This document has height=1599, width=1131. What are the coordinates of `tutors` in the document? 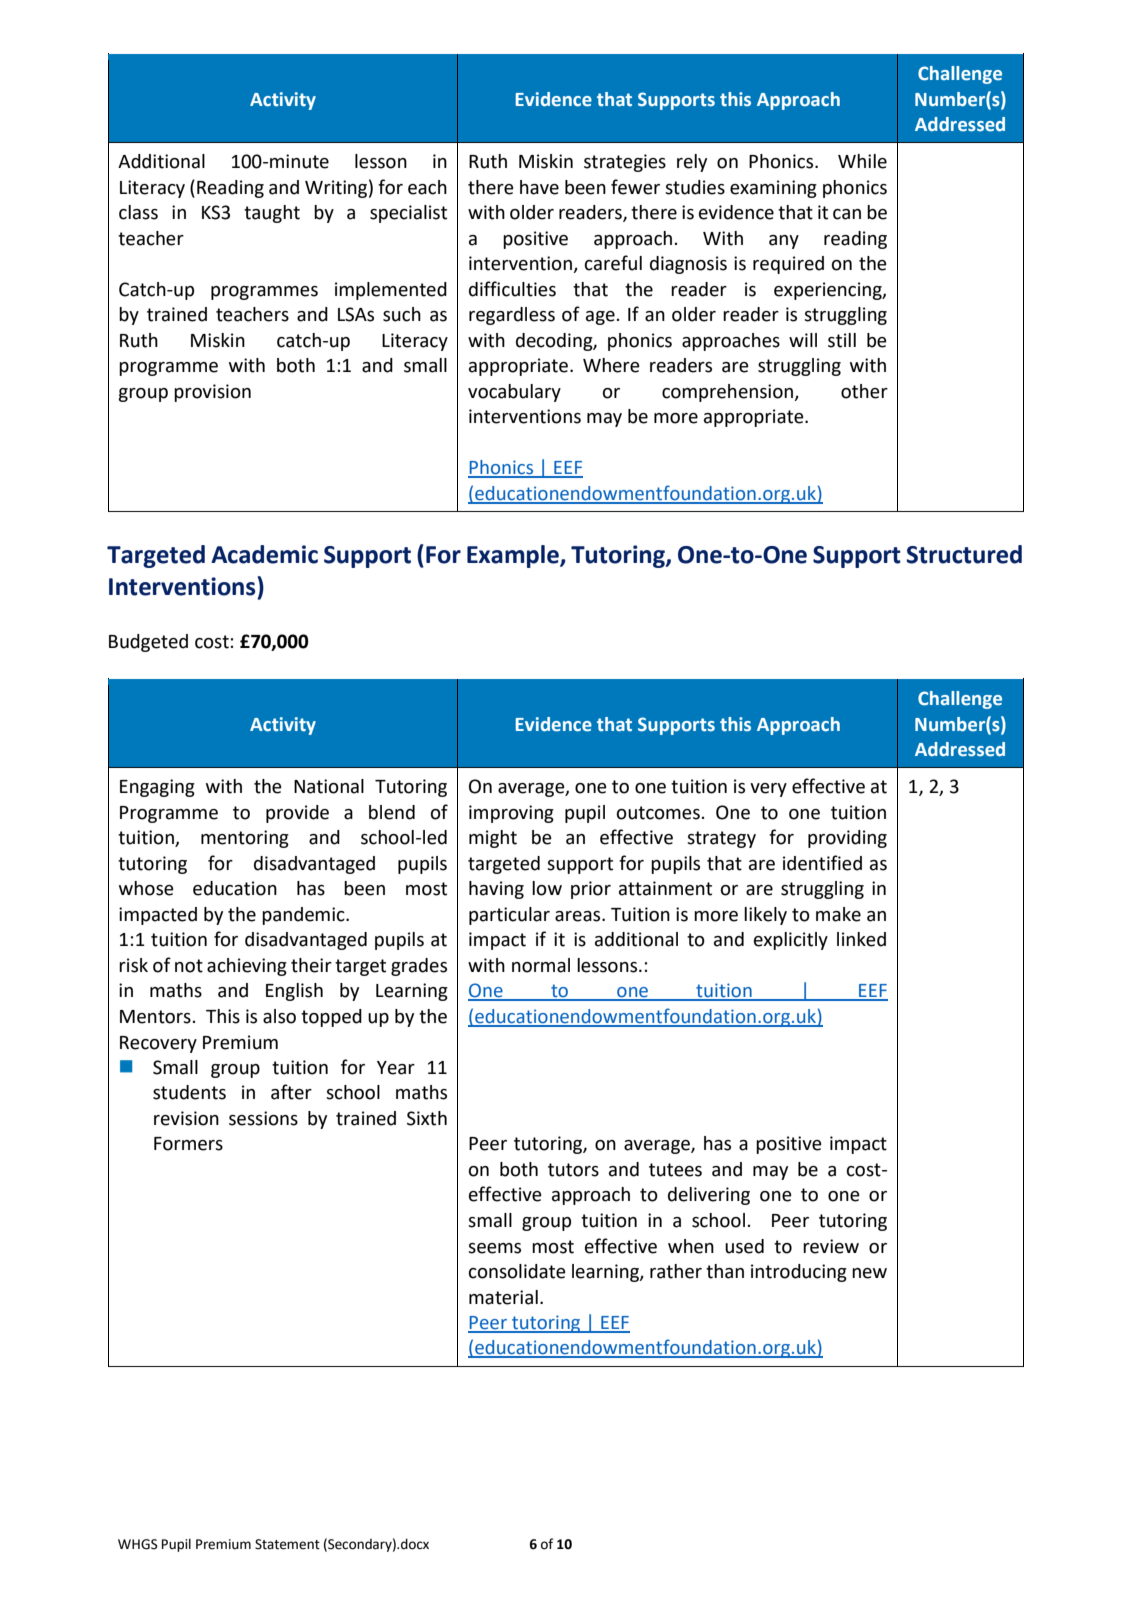 It's located at (573, 1170).
